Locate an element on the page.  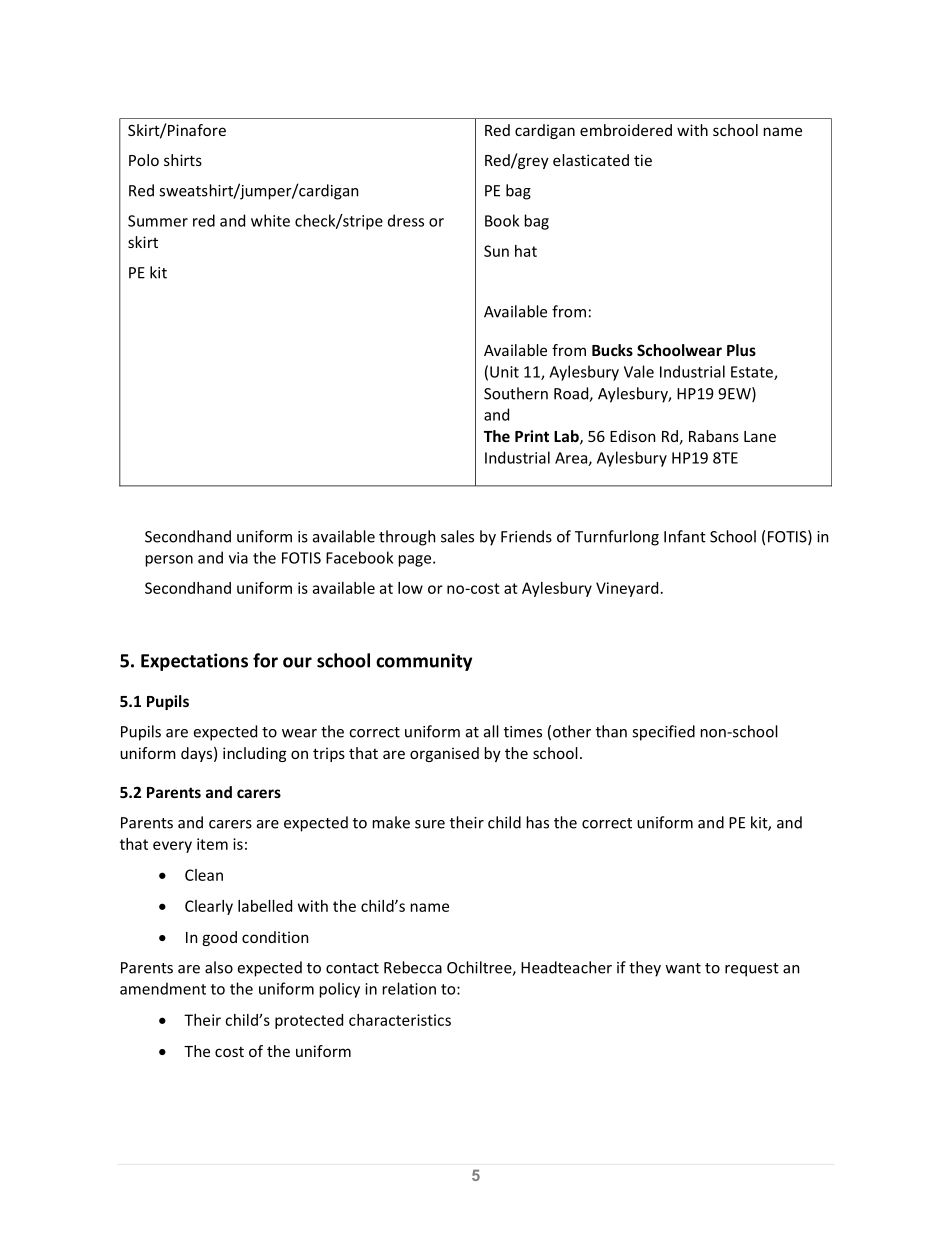
relation is located at coordinates (409, 988).
